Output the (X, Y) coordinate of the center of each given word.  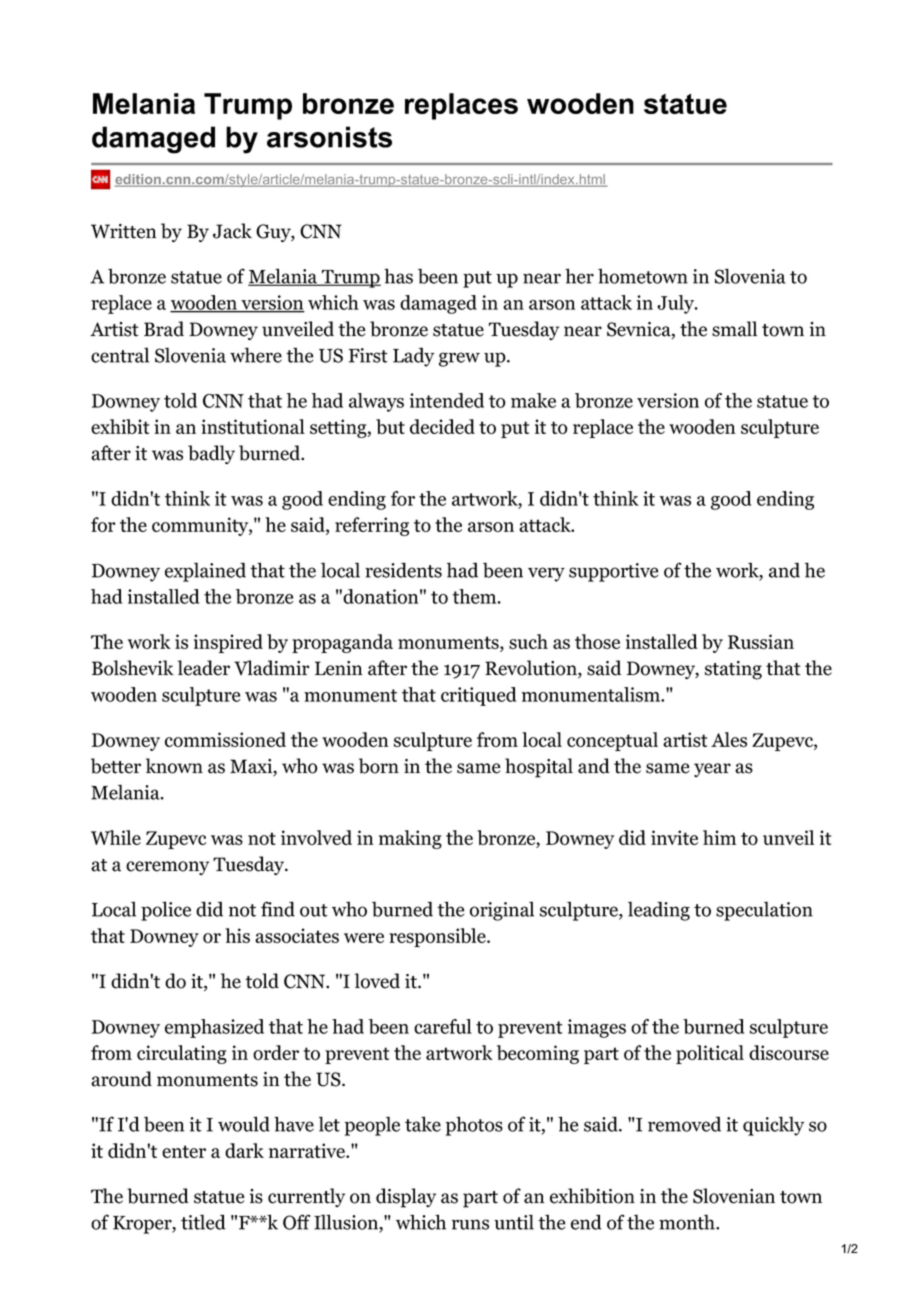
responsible (438, 937)
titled (203, 1222)
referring (372, 526)
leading (659, 911)
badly (211, 454)
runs (470, 1224)
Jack (232, 231)
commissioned (225, 739)
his (237, 935)
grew (459, 359)
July (676, 304)
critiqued (478, 696)
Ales (729, 739)
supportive (613, 572)
